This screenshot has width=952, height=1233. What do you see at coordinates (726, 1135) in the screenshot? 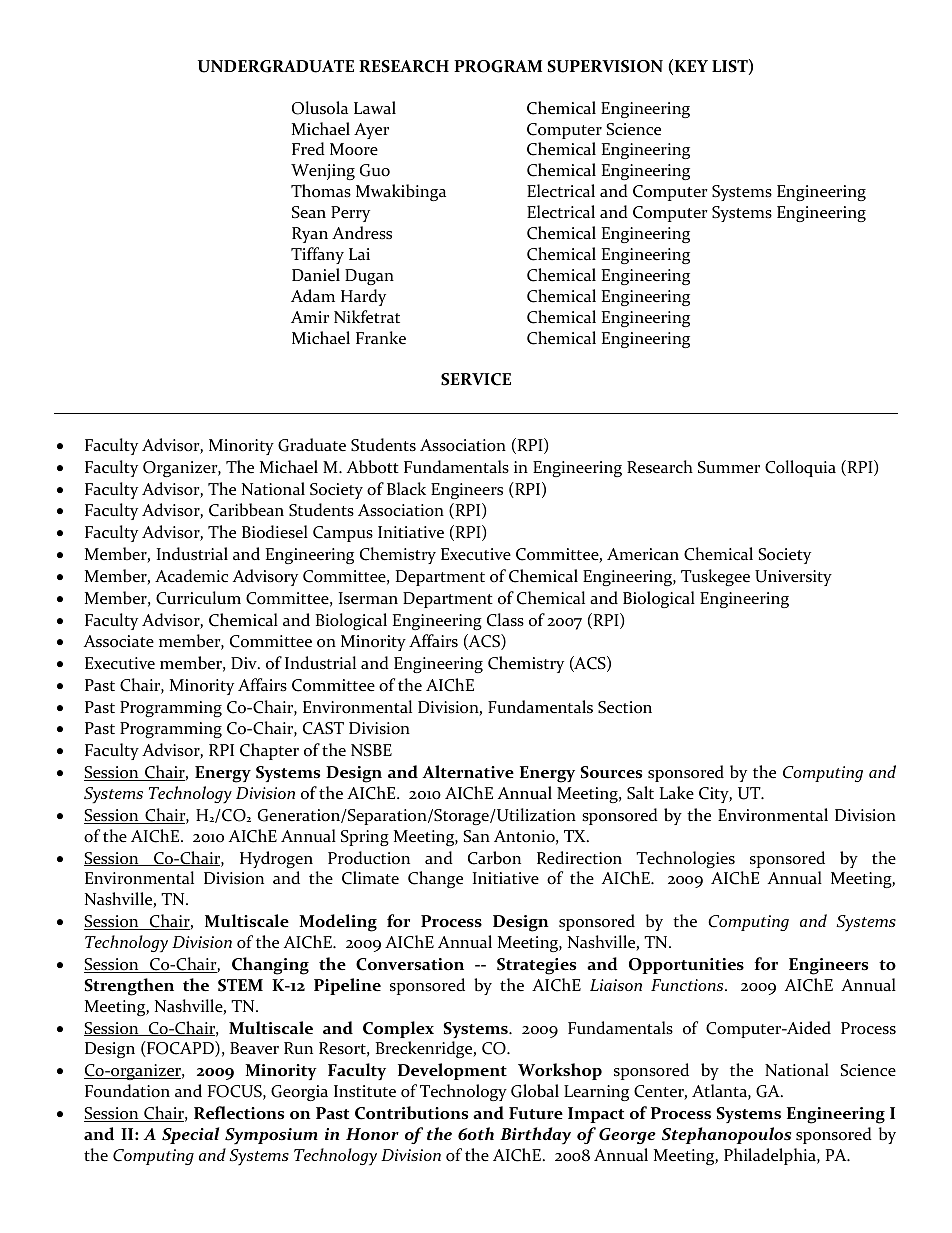
I see `Stephanopoulos` at bounding box center [726, 1135].
